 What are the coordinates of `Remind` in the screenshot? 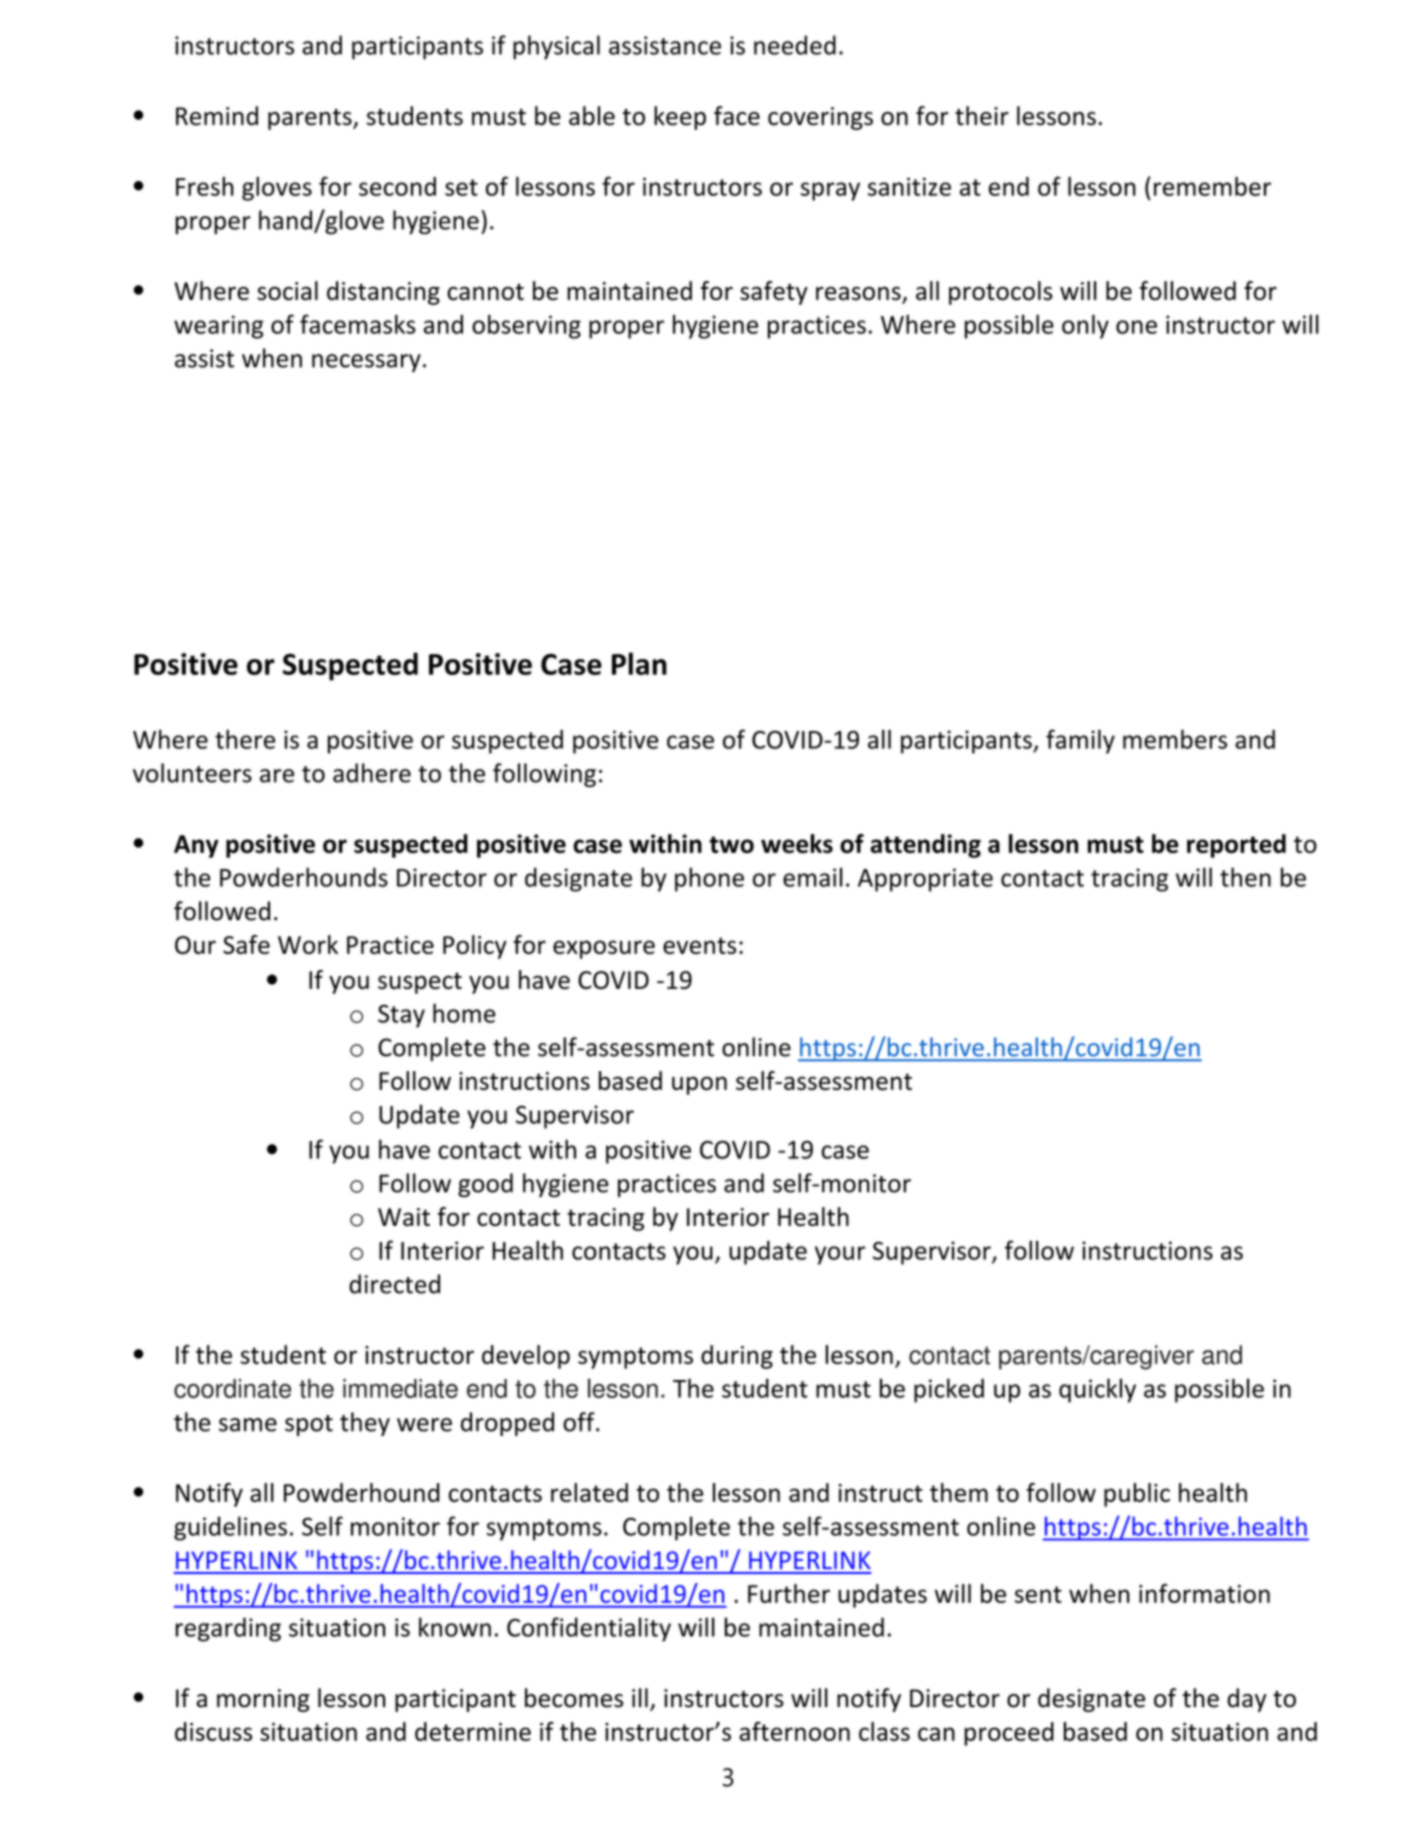 It's located at (217, 116).
